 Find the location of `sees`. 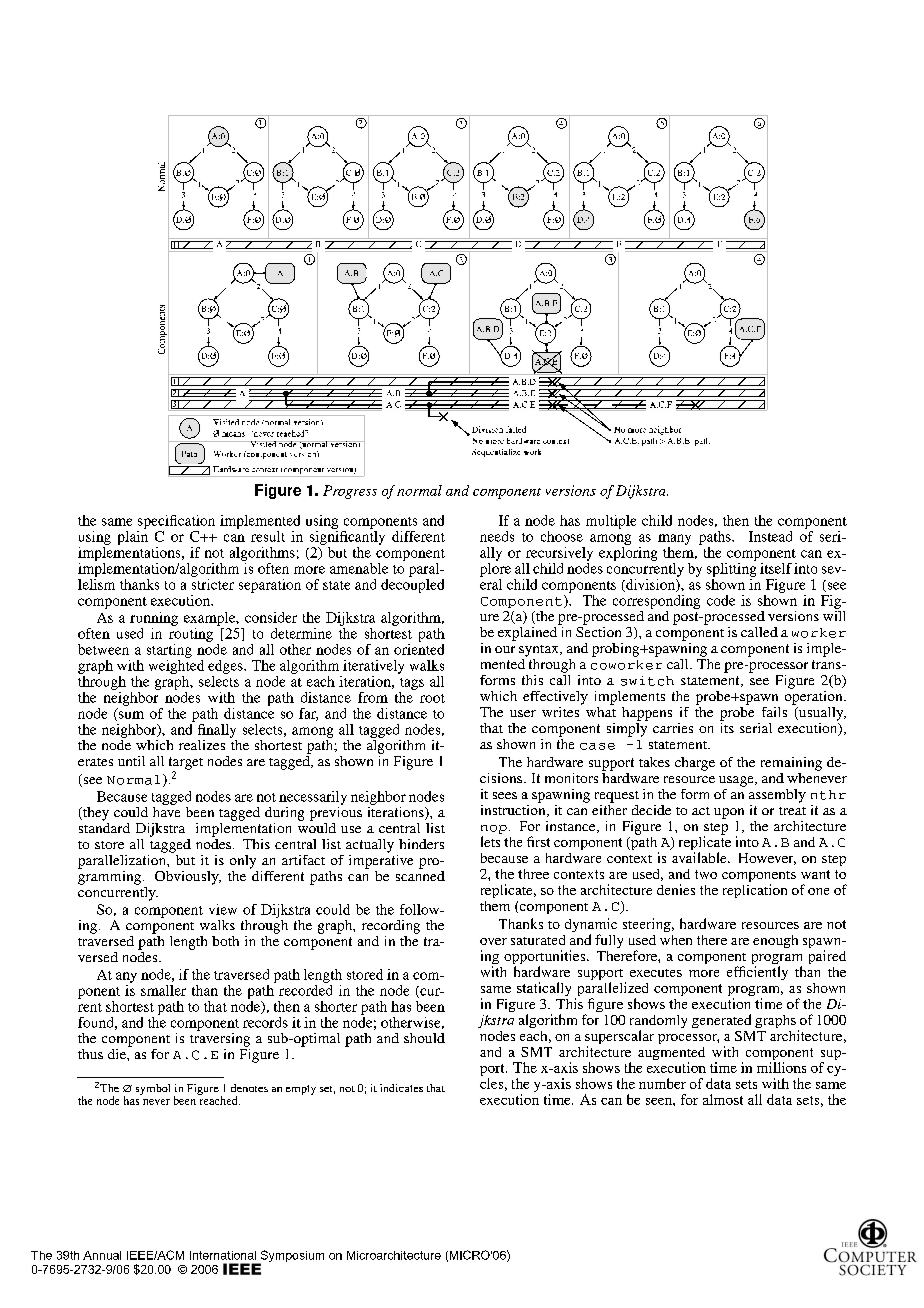

sees is located at coordinates (505, 795).
